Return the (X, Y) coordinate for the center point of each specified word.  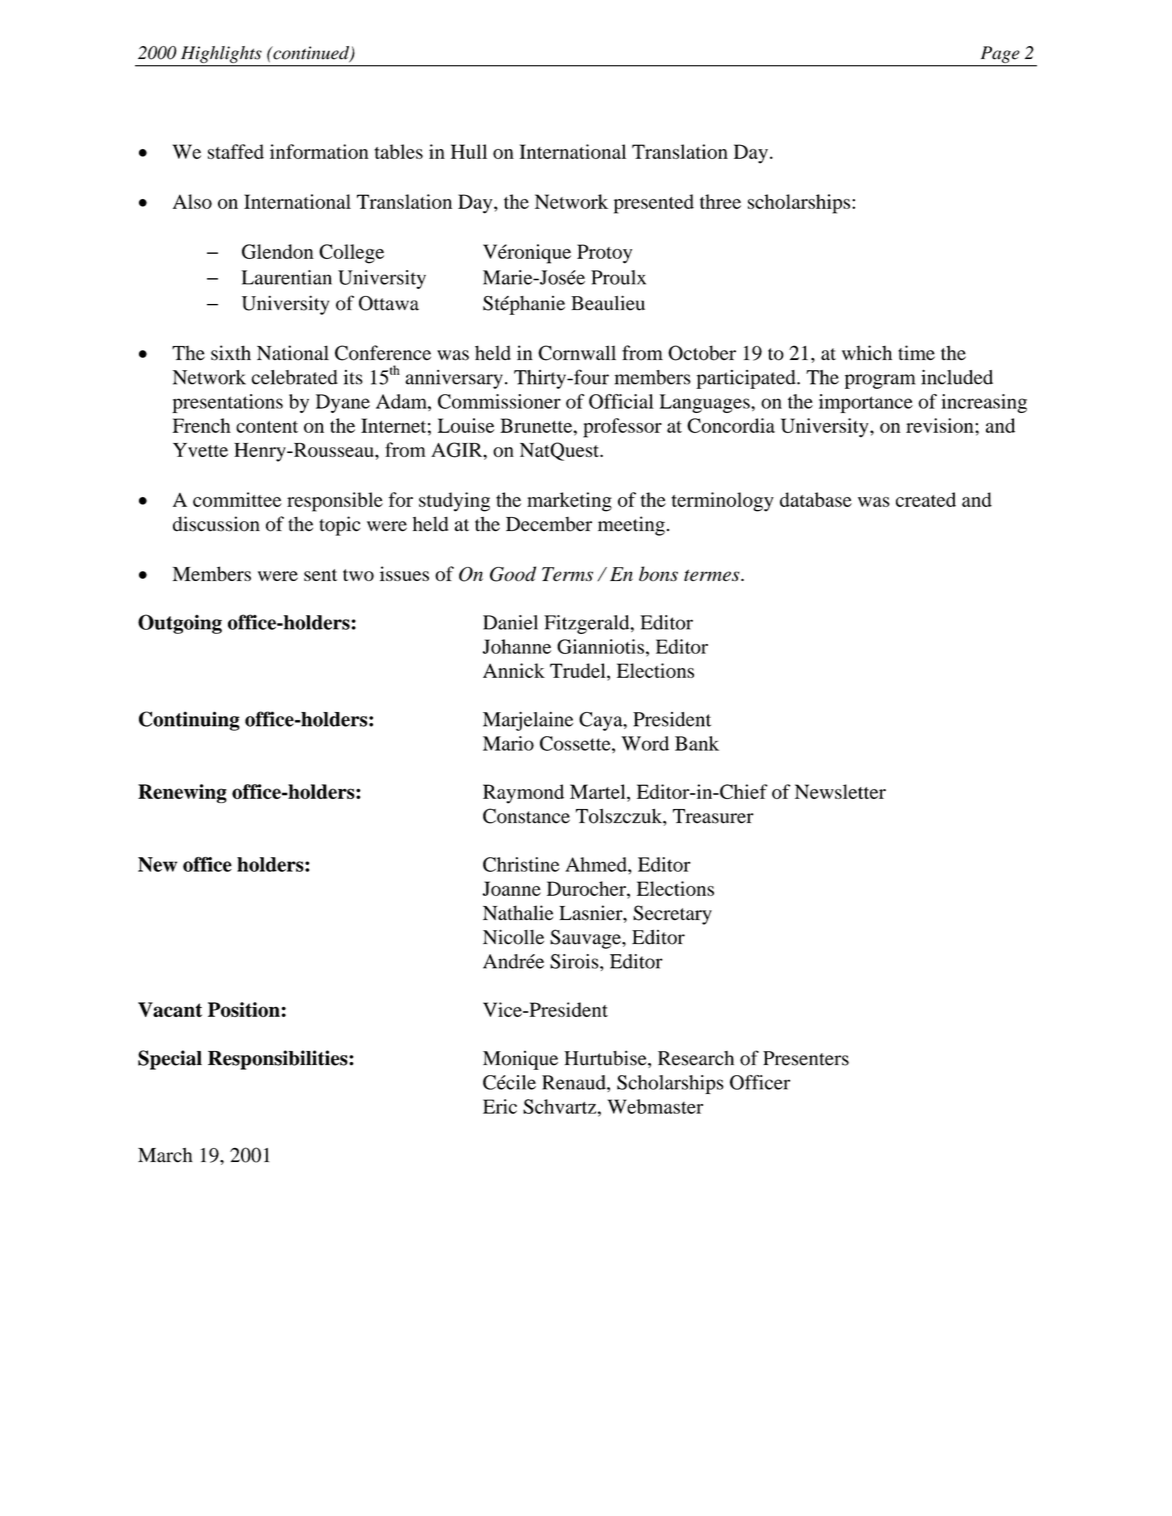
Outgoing (180, 624)
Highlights (221, 54)
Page (1000, 54)
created (926, 499)
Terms (567, 574)
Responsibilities (279, 1060)
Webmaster (655, 1106)
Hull (469, 151)
